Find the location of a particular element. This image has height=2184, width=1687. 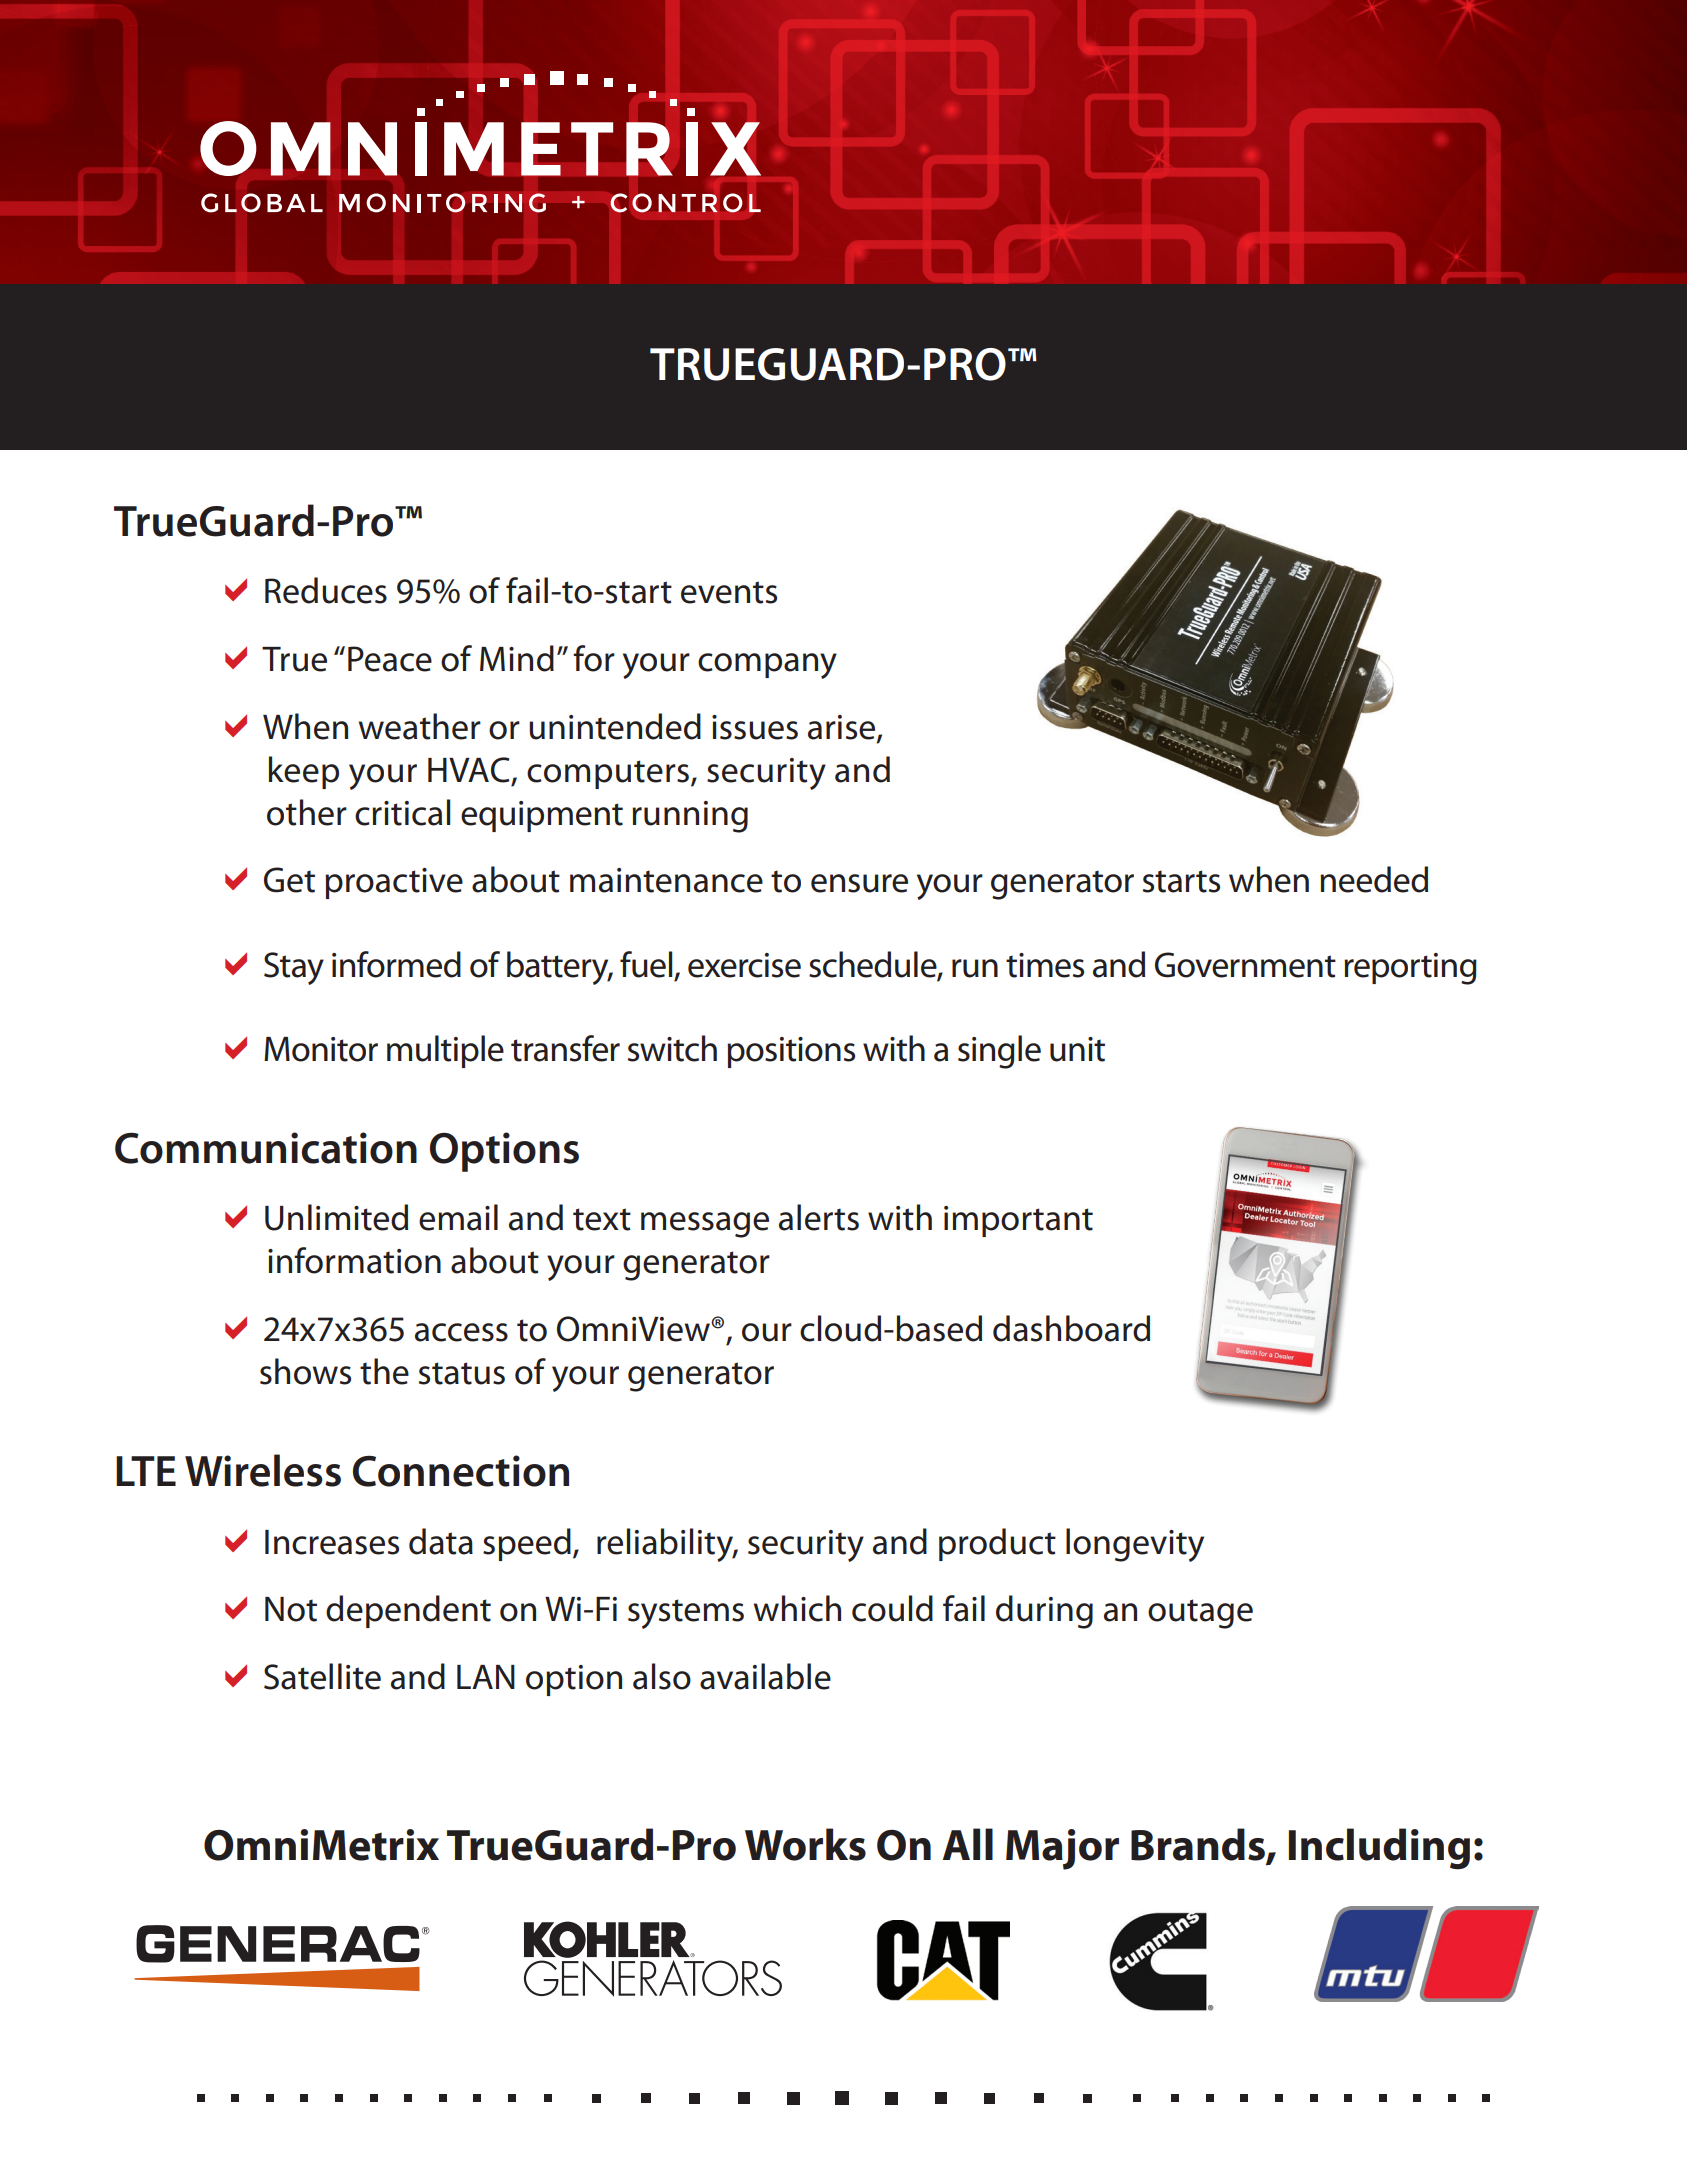

LAN is located at coordinates (486, 1677).
